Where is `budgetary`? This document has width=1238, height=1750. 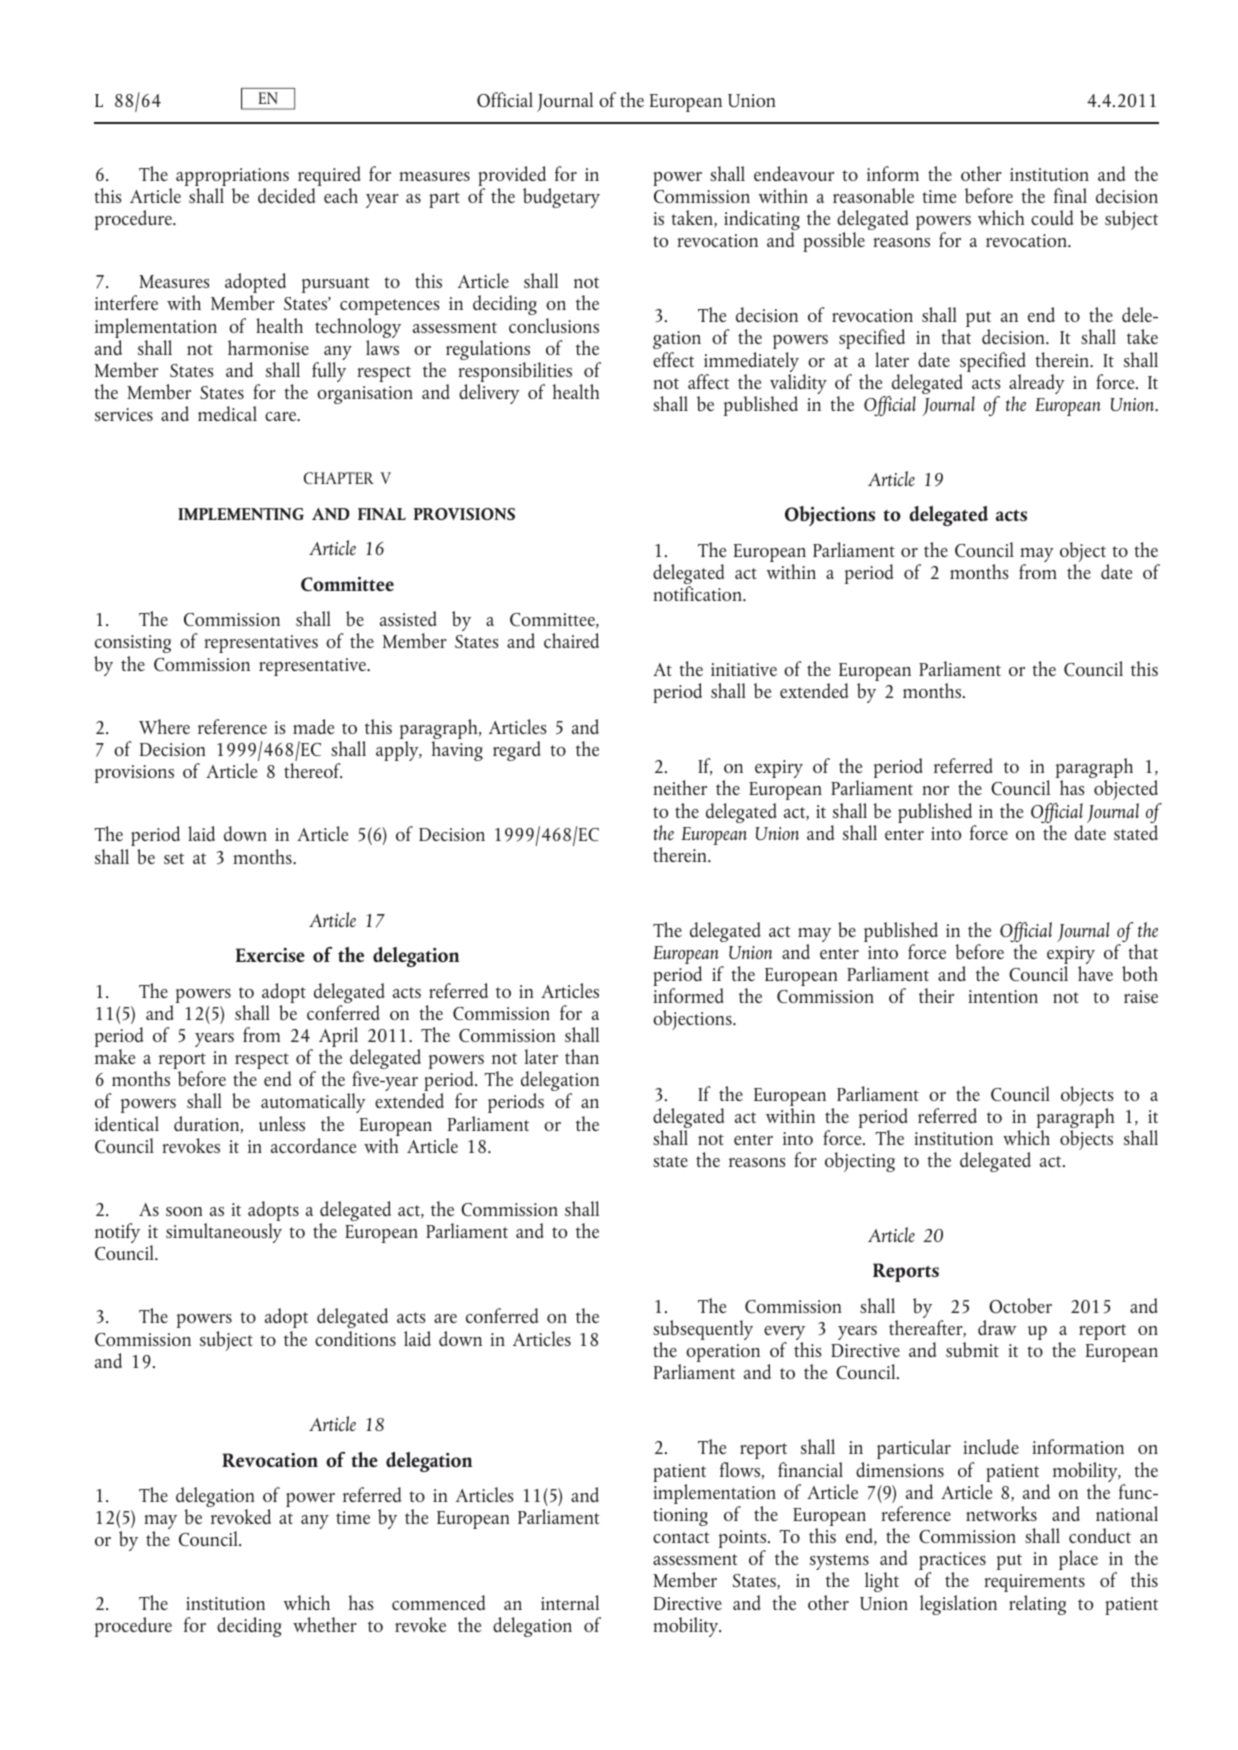 budgetary is located at coordinates (561, 198).
